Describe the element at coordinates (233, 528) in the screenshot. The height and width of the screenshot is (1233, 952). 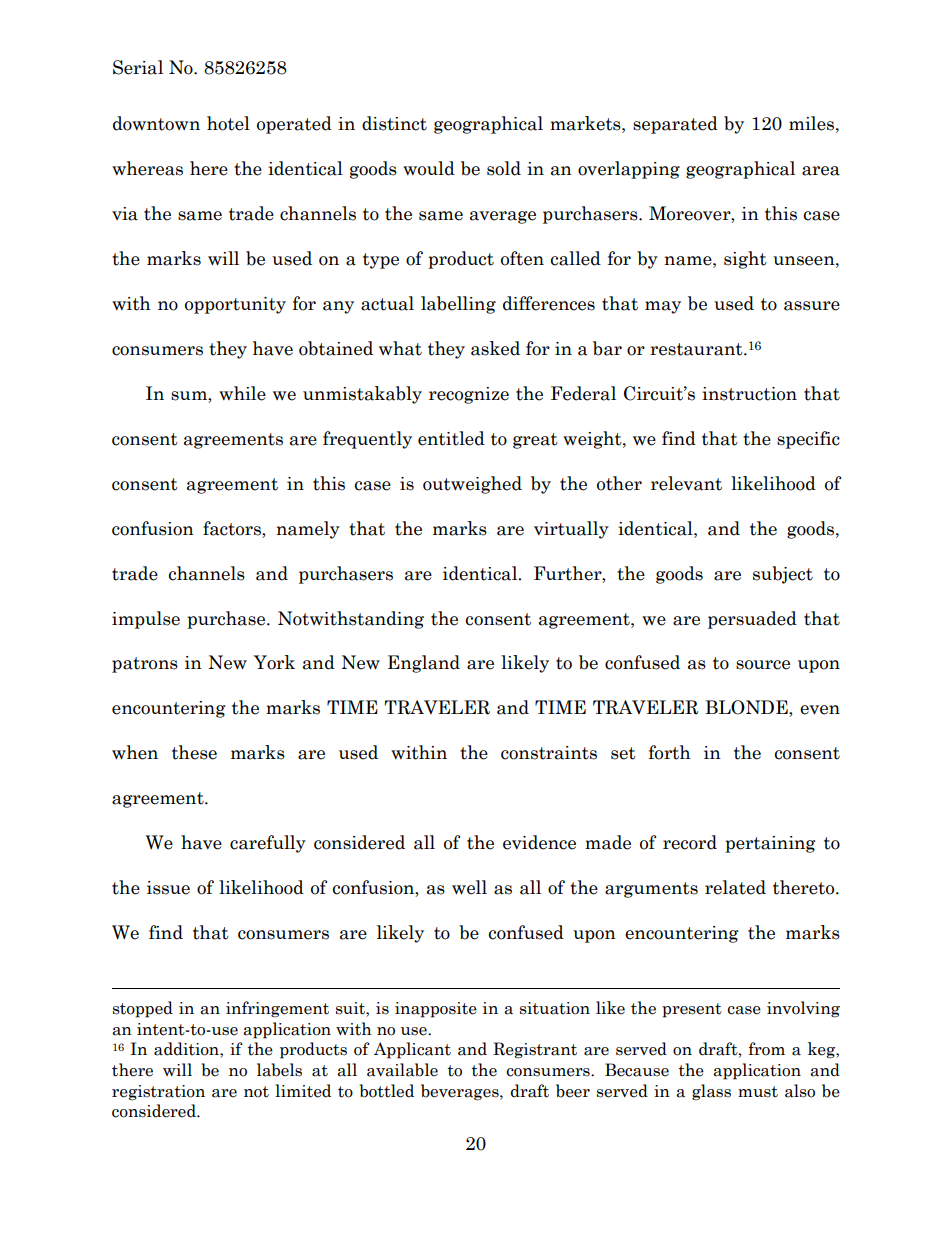
I see `factors` at that location.
